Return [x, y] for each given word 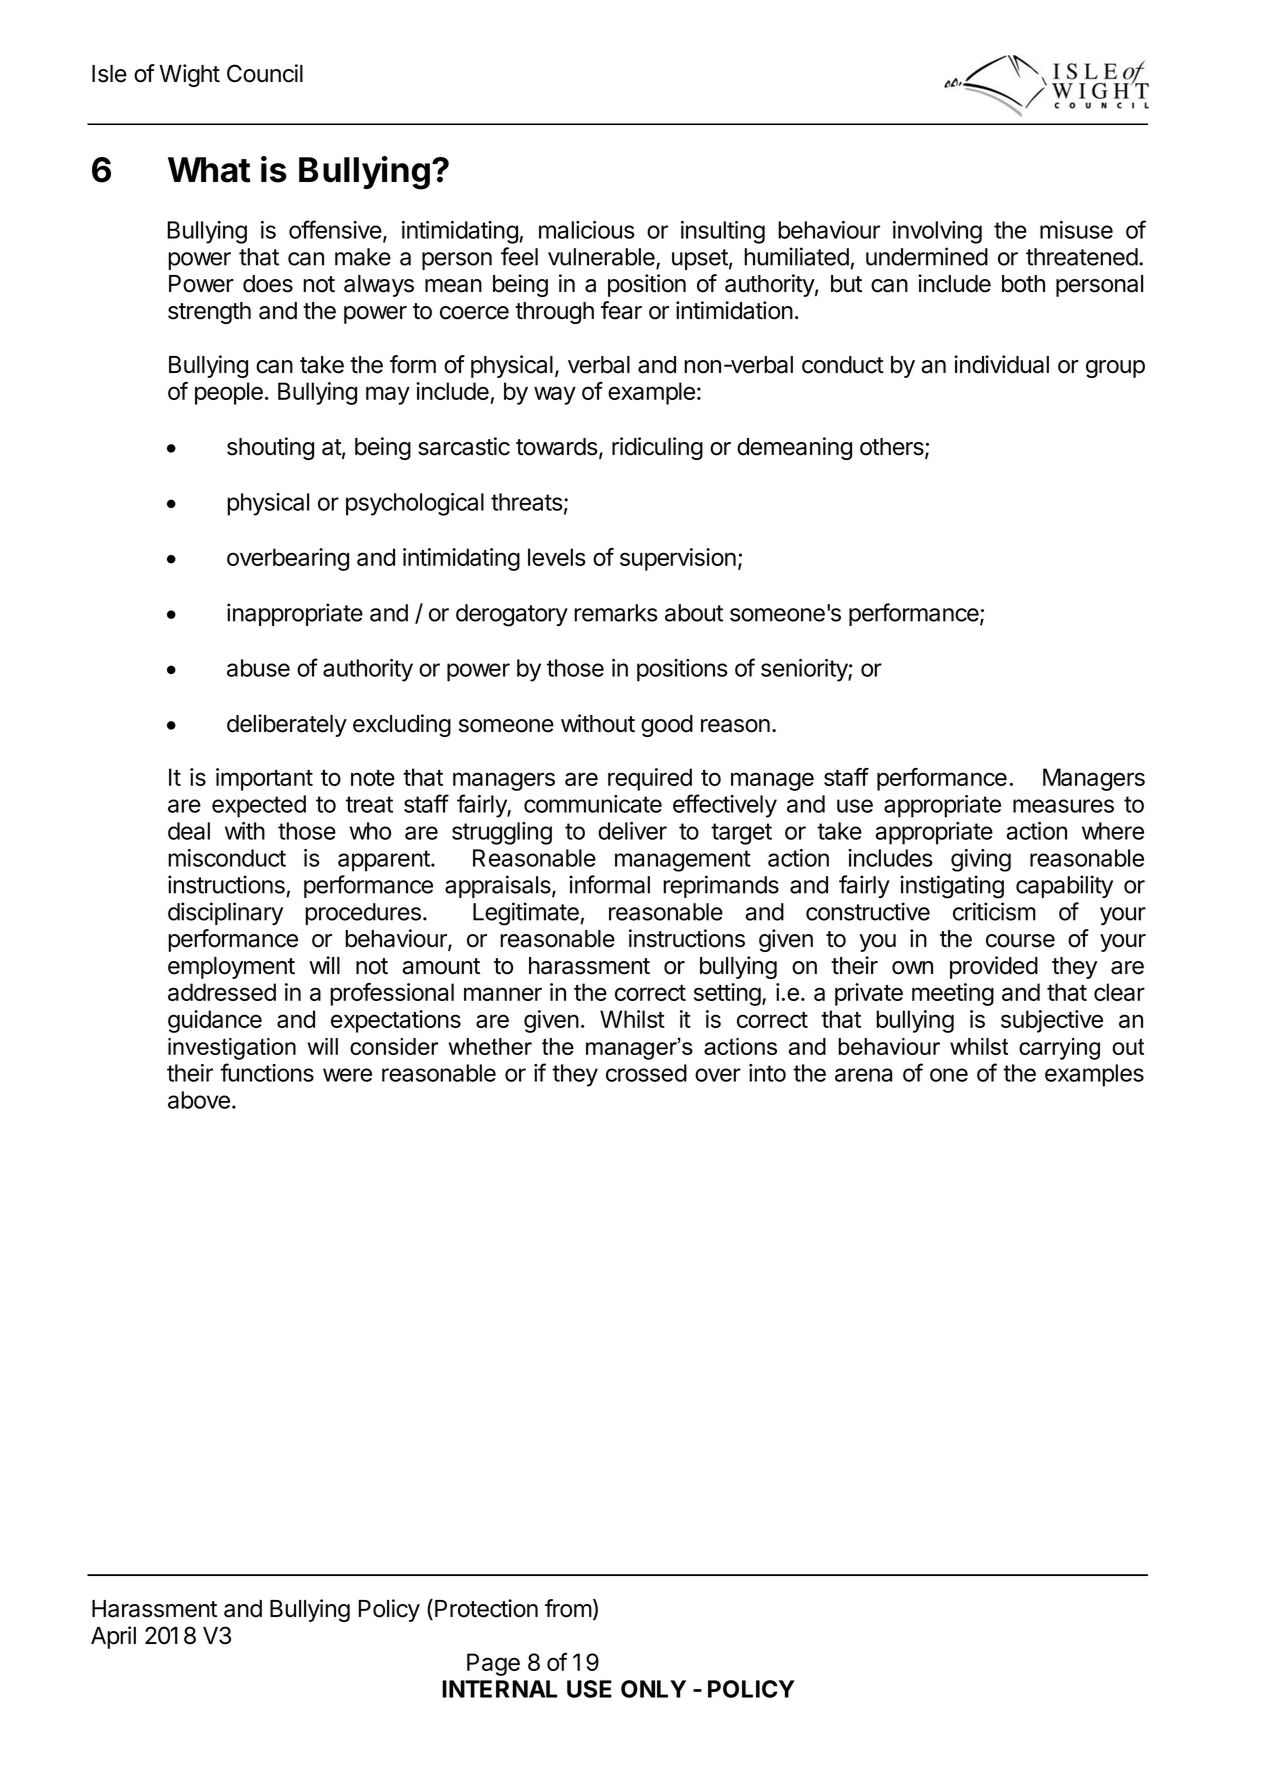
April [113, 1637]
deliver [632, 831]
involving [937, 232]
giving [981, 860]
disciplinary [225, 913]
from [568, 1608]
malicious [587, 230]
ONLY [653, 1689]
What [209, 170]
